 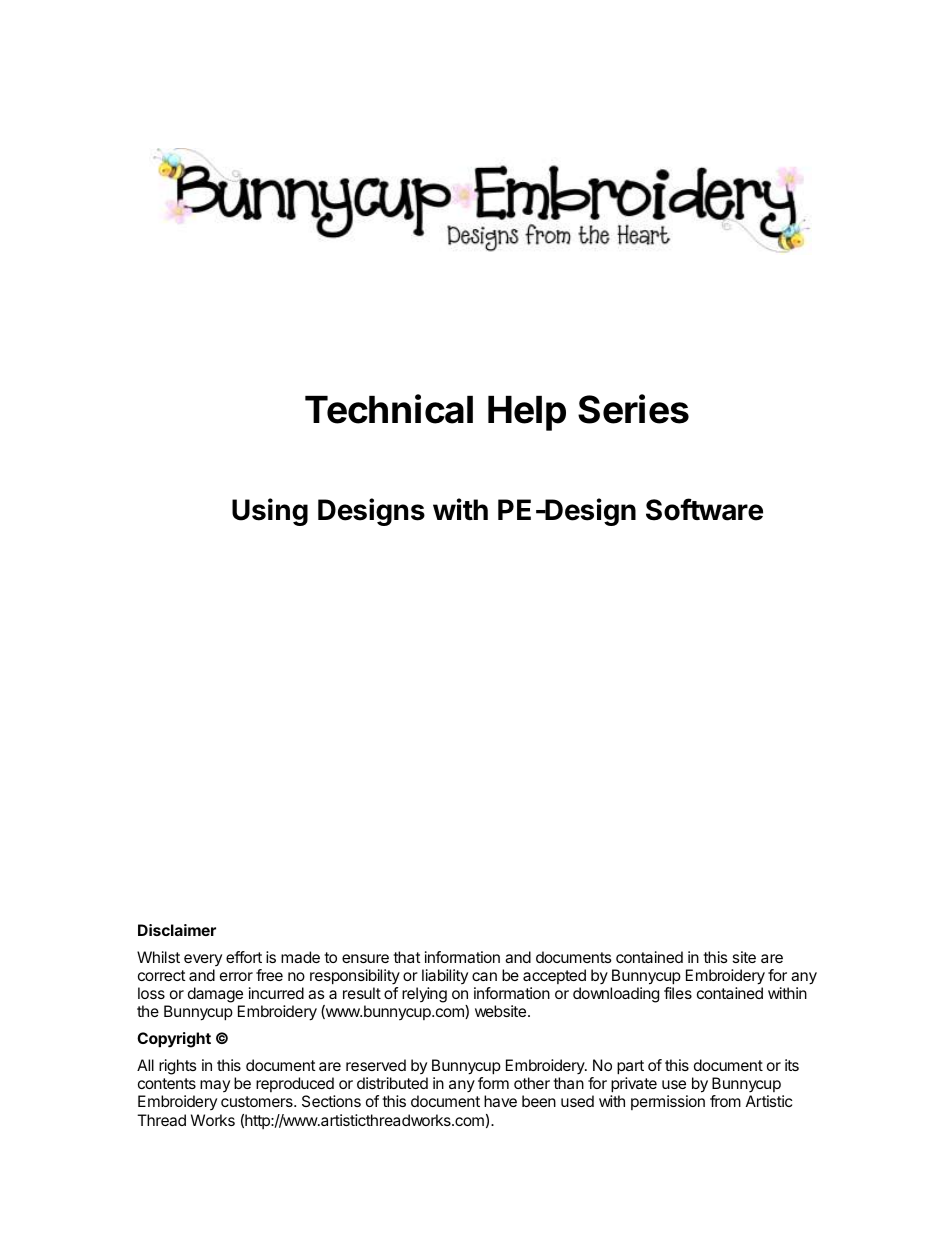 I want to click on accepted, so click(x=554, y=976).
